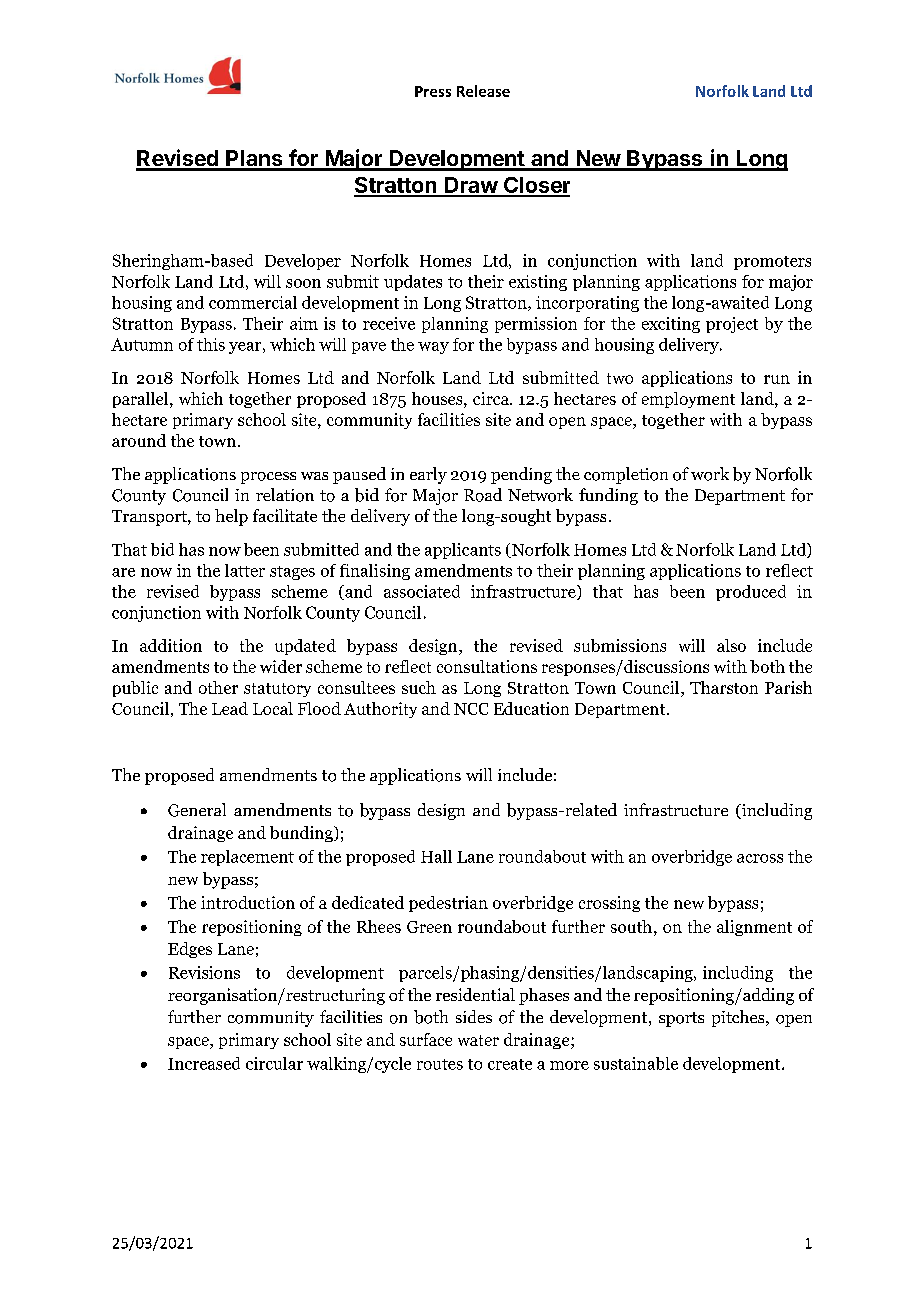 Image resolution: width=924 pixels, height=1308 pixels. Describe the element at coordinates (478, 1040) in the screenshot. I see `water` at that location.
